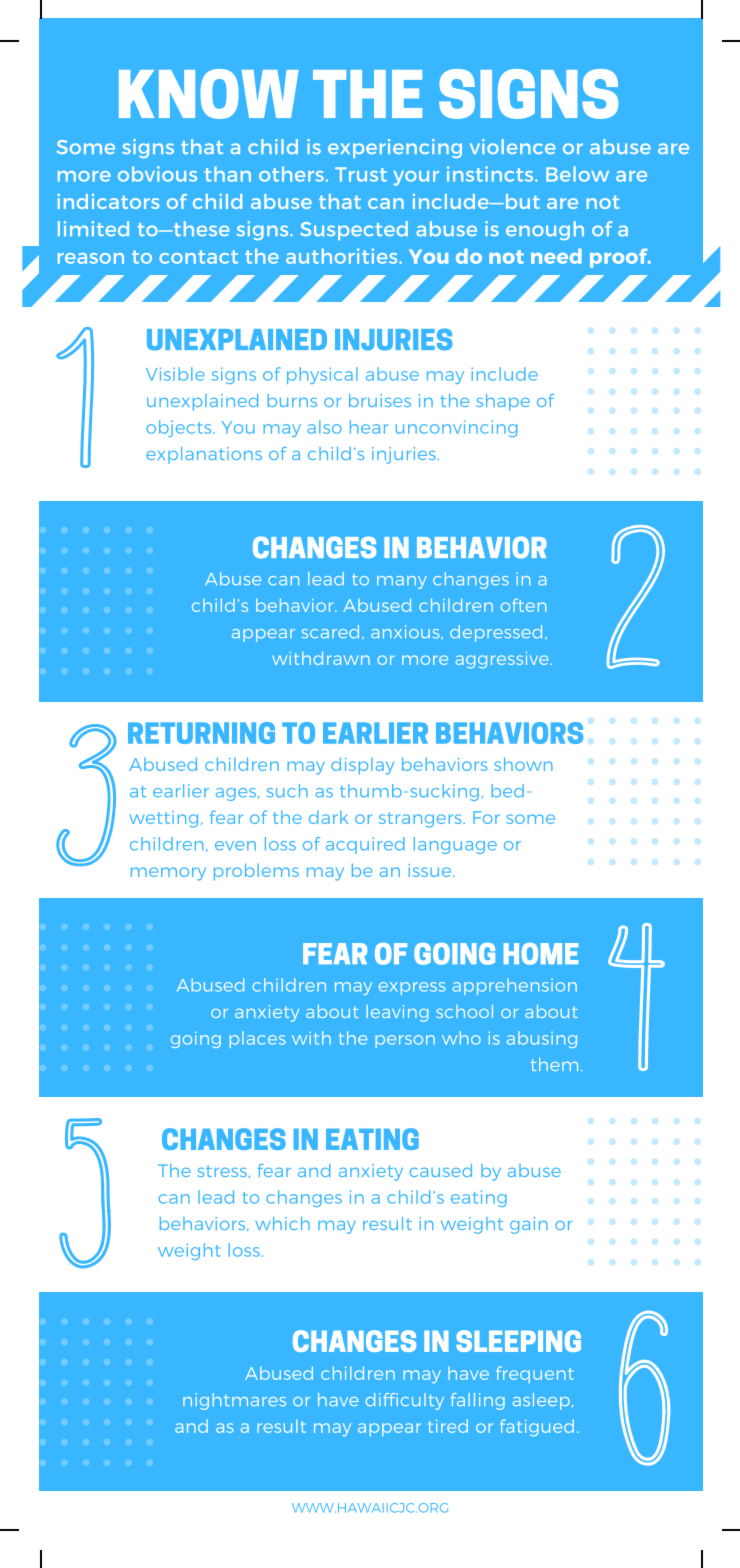 The height and width of the document is (1568, 740). Describe the element at coordinates (157, 174) in the document. I see `obvious` at that location.
